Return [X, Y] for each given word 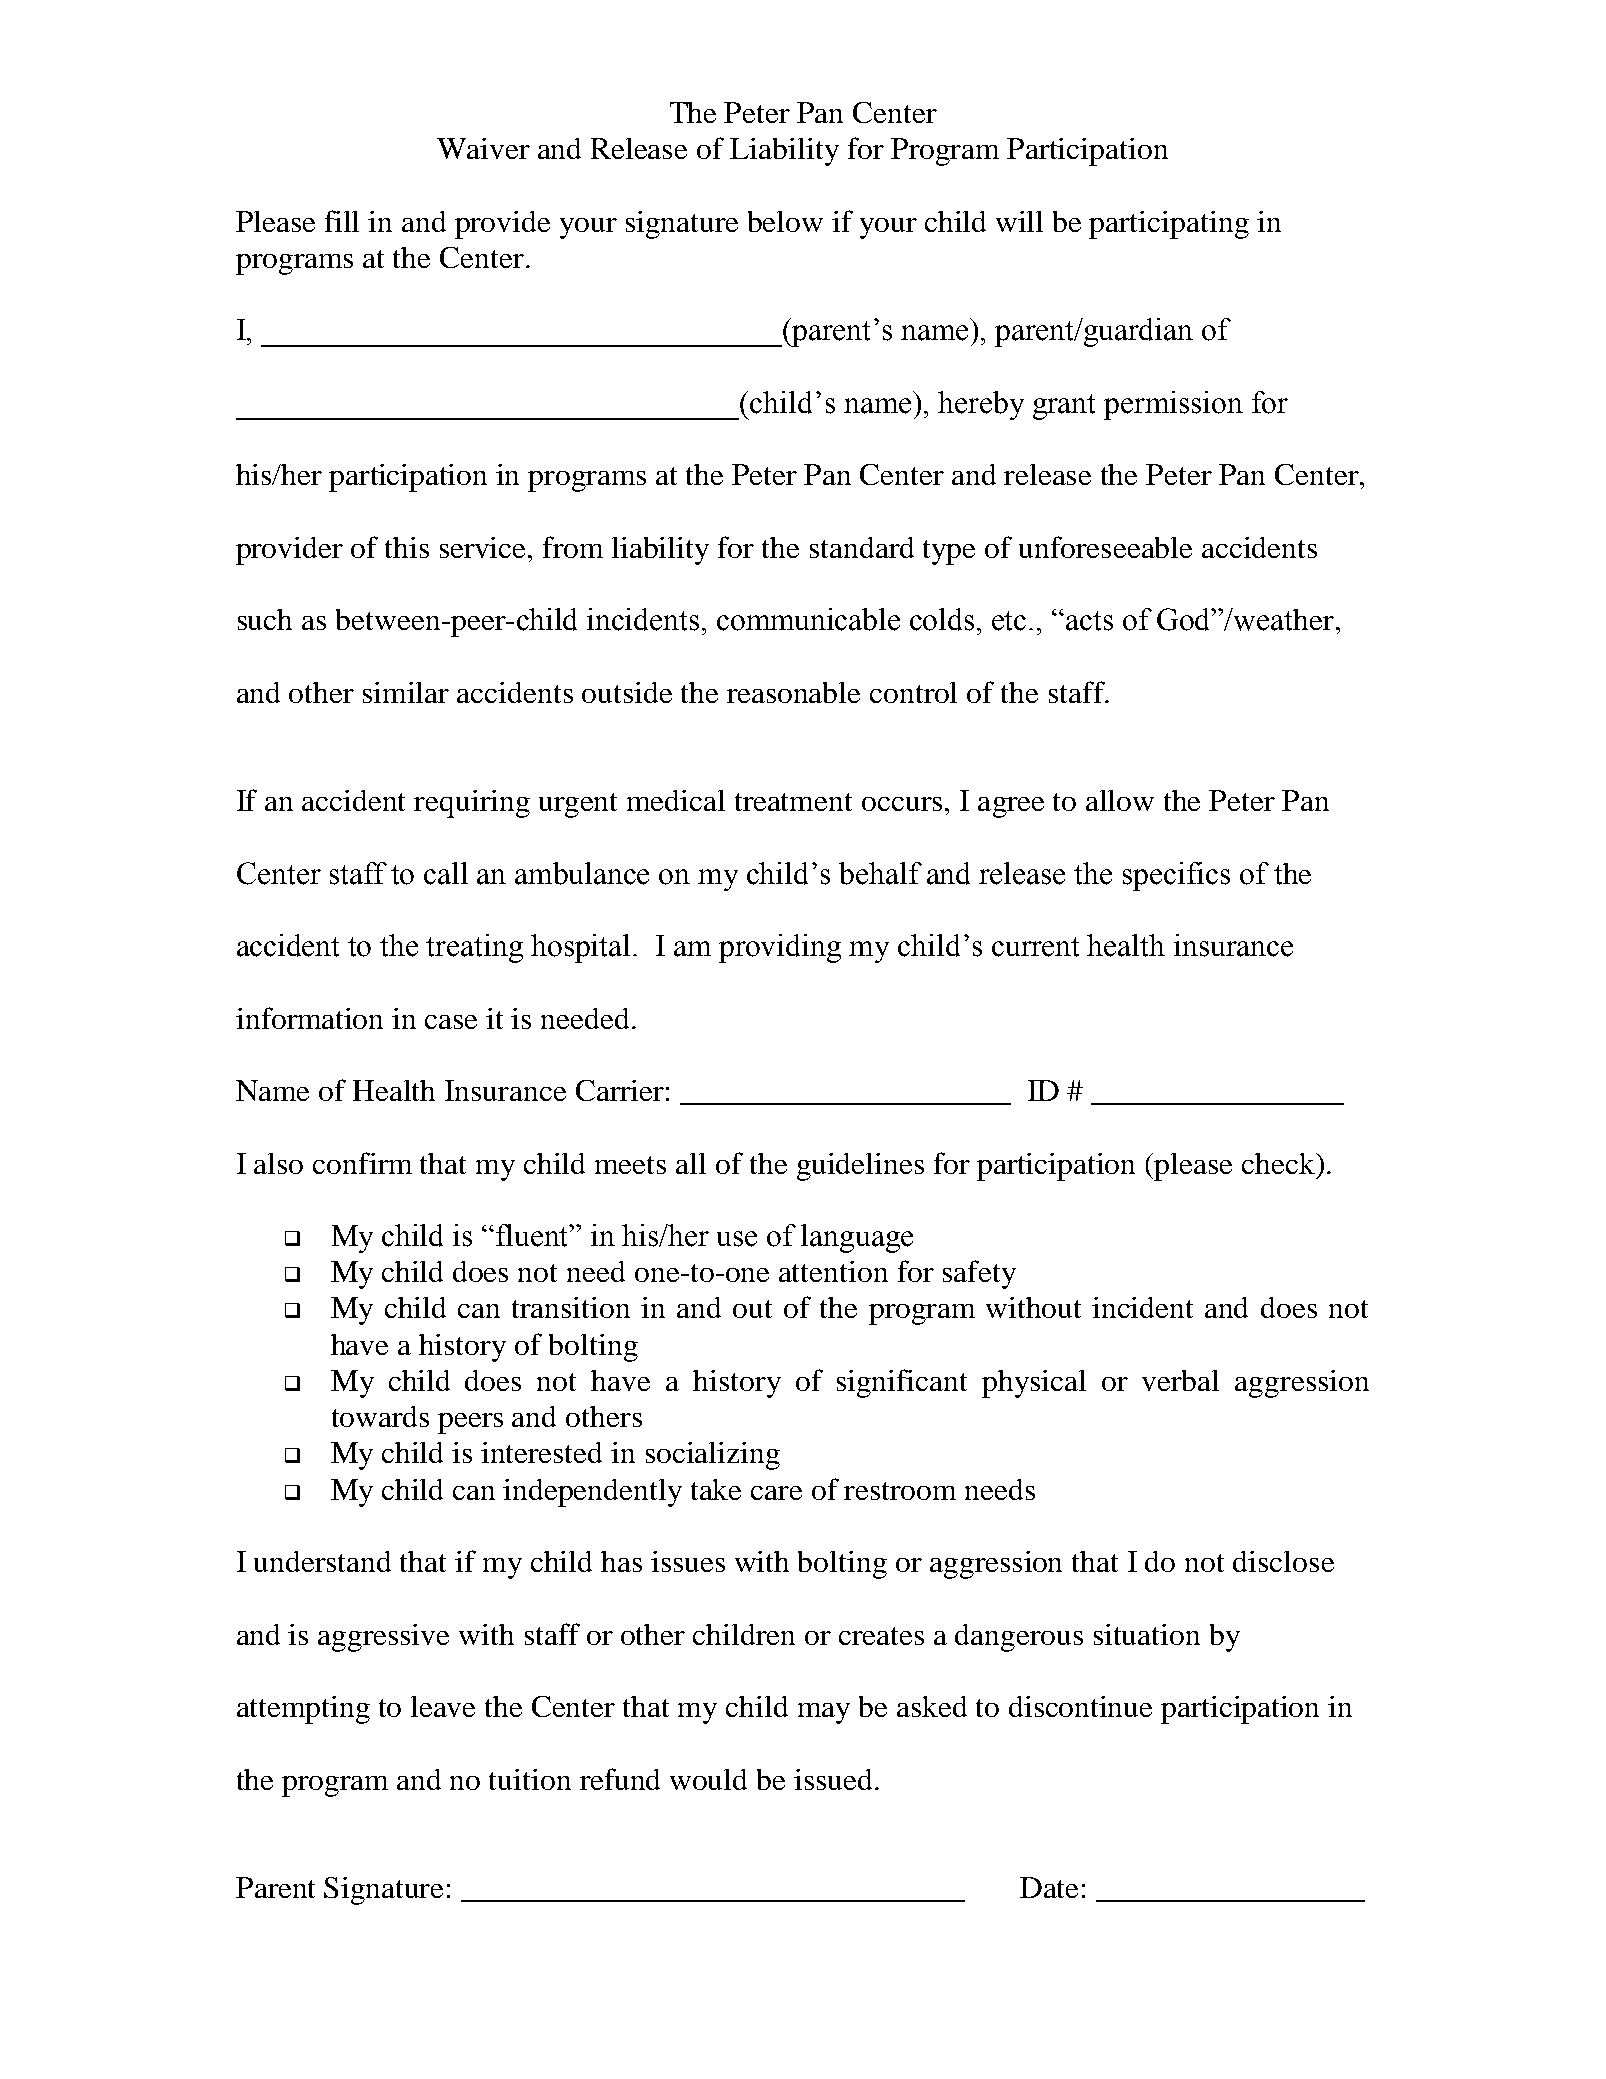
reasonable [793, 692]
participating [1169, 225]
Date [1049, 1887]
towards [380, 1416]
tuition [530, 1779]
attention [833, 1271]
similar [406, 692]
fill [342, 221]
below [785, 221]
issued [833, 1779]
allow [1120, 800]
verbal [1180, 1380]
